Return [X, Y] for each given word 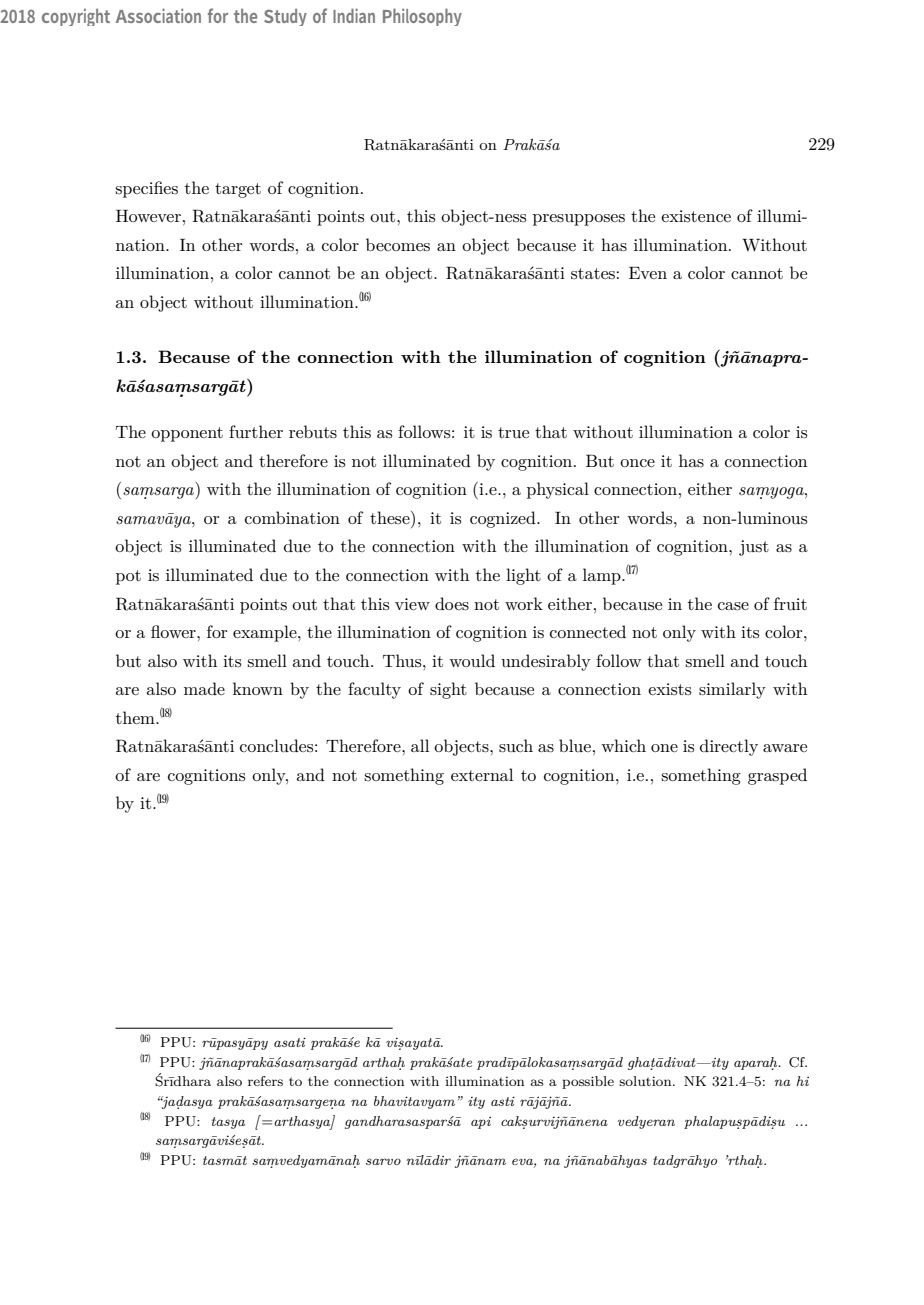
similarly [732, 690]
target [238, 190]
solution [646, 1081]
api [481, 1122]
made [204, 688]
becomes [398, 244]
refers [265, 1081]
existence [696, 216]
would [472, 660]
